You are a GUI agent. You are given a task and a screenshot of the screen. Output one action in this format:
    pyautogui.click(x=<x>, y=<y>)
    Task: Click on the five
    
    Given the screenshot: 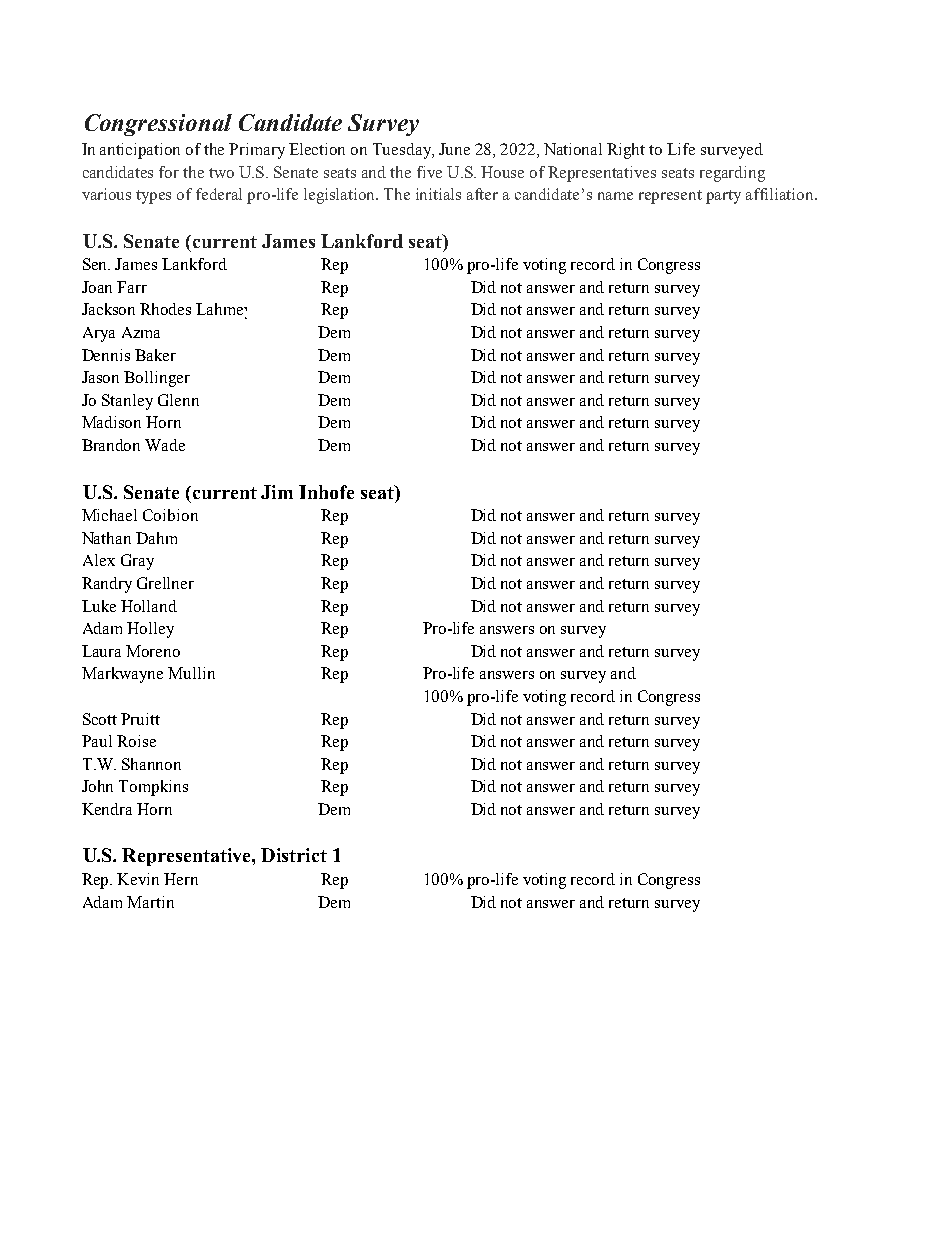 What is the action you would take?
    pyautogui.click(x=429, y=172)
